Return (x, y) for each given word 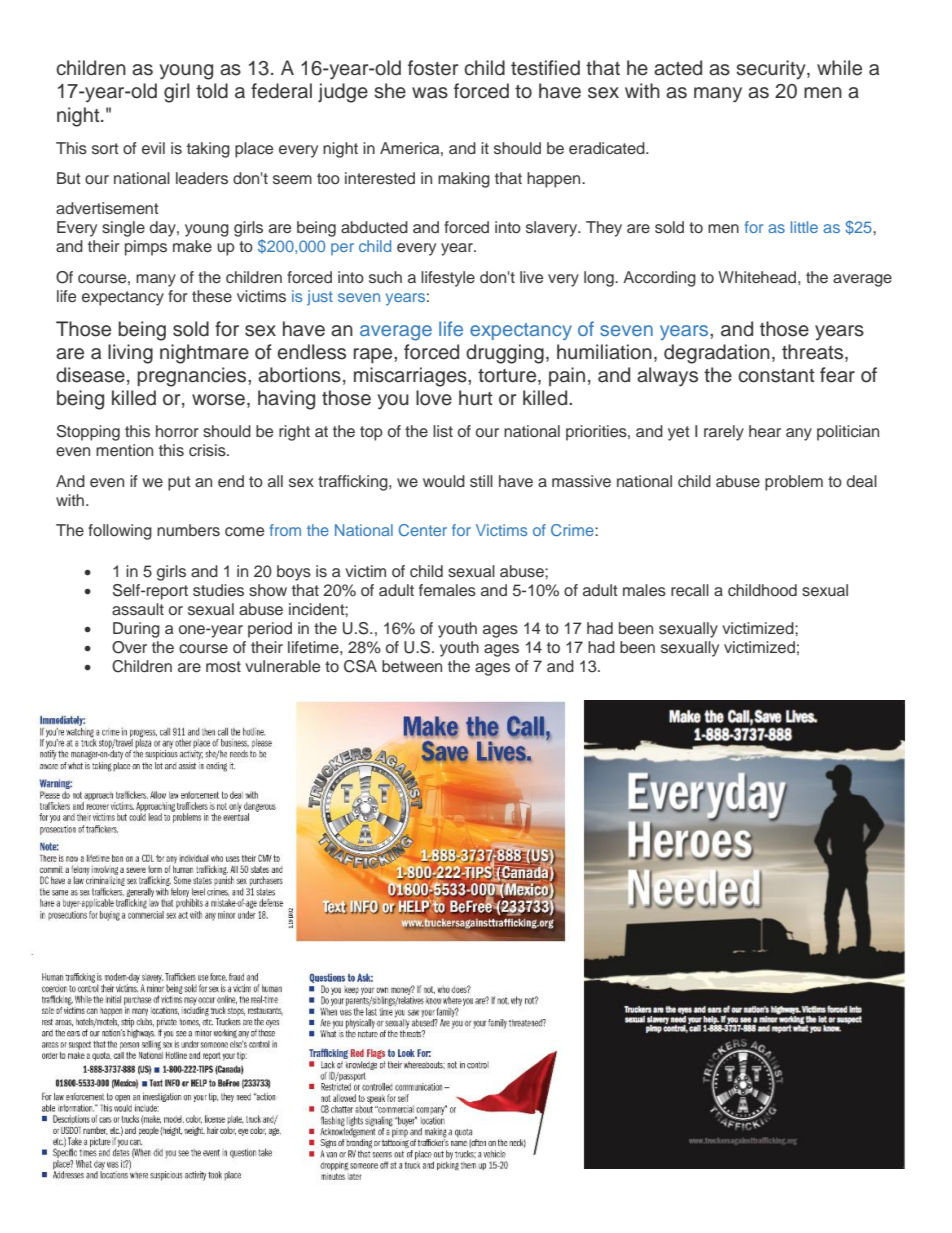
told (212, 91)
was (430, 93)
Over (129, 647)
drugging (505, 354)
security (772, 70)
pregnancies (193, 377)
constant (776, 376)
